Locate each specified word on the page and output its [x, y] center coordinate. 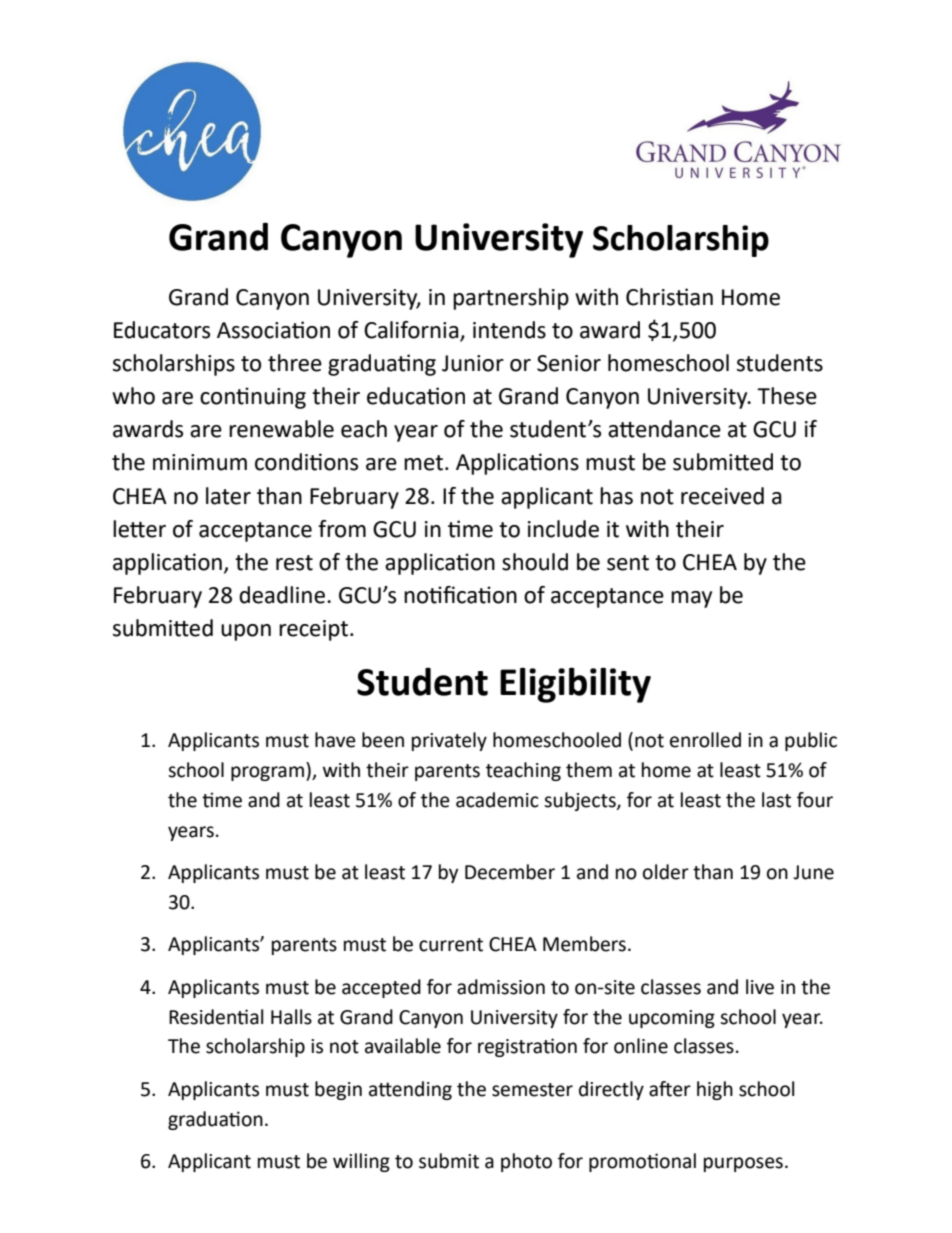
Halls [291, 1017]
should [535, 562]
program [267, 773]
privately [449, 741]
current [451, 945]
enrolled [705, 740]
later [228, 496]
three [295, 363]
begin [338, 1090]
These [787, 396]
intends [509, 330]
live [760, 987]
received [722, 496]
